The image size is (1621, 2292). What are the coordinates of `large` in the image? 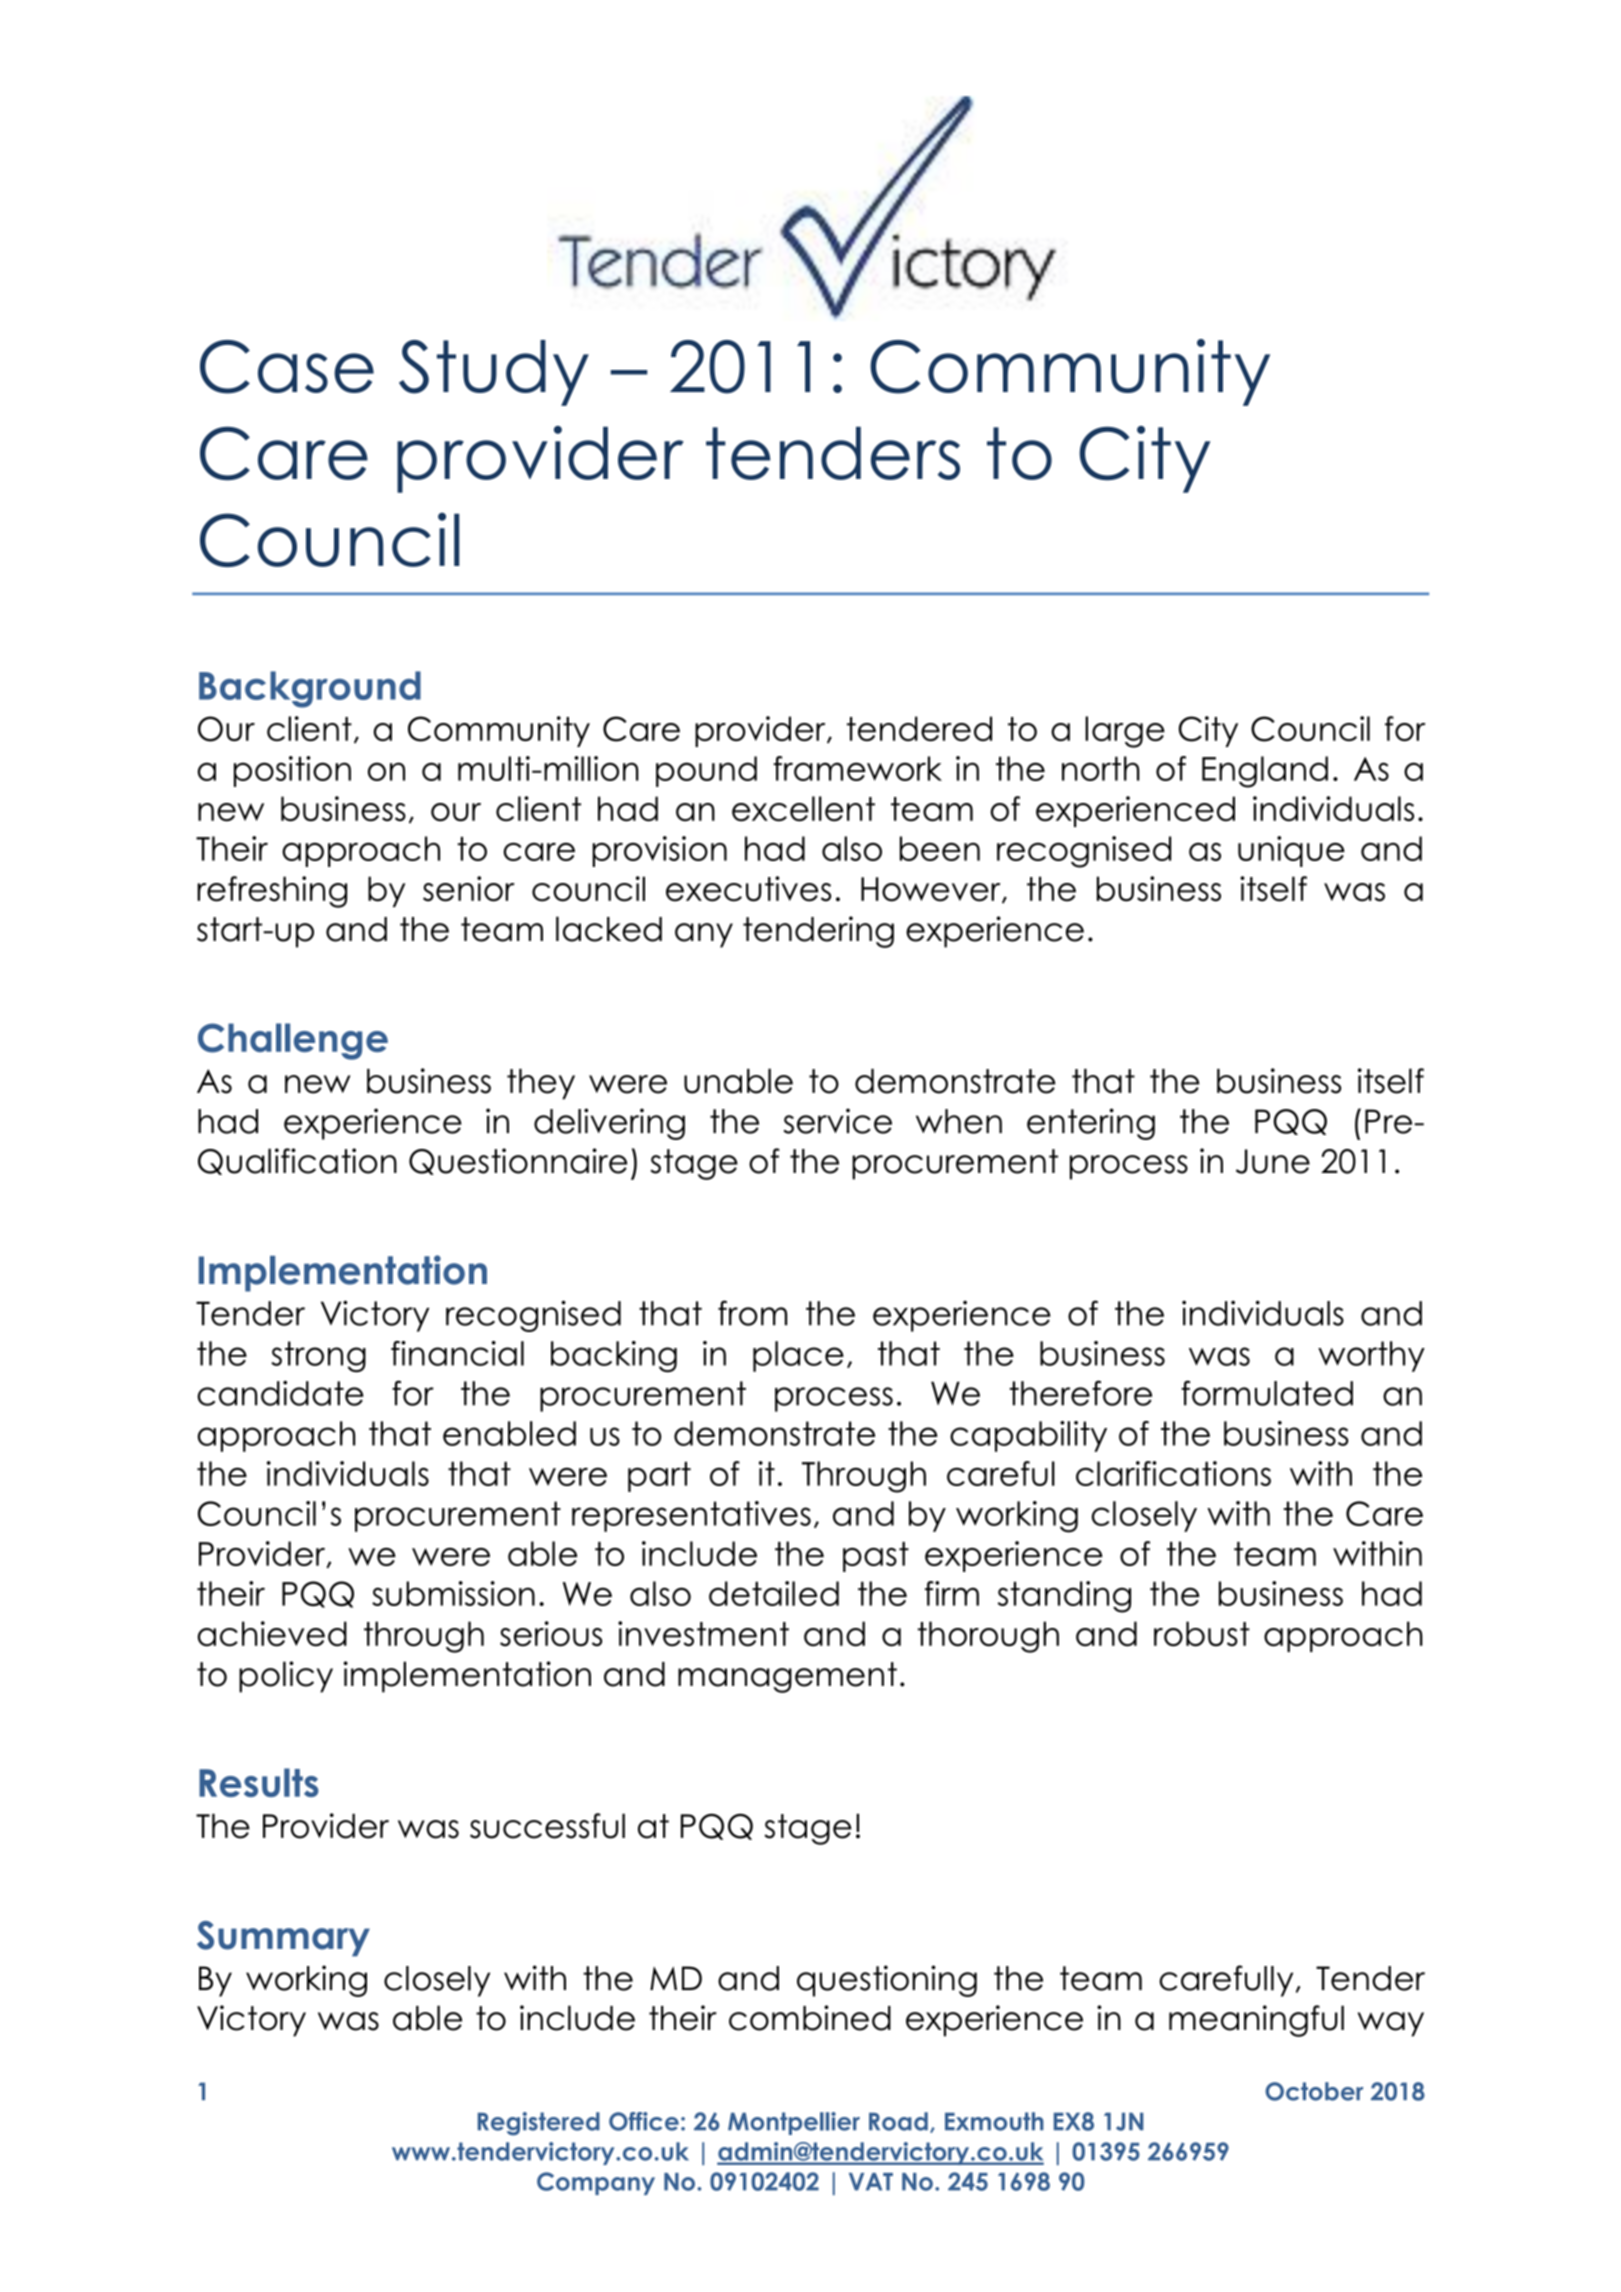 It's located at (1125, 732).
